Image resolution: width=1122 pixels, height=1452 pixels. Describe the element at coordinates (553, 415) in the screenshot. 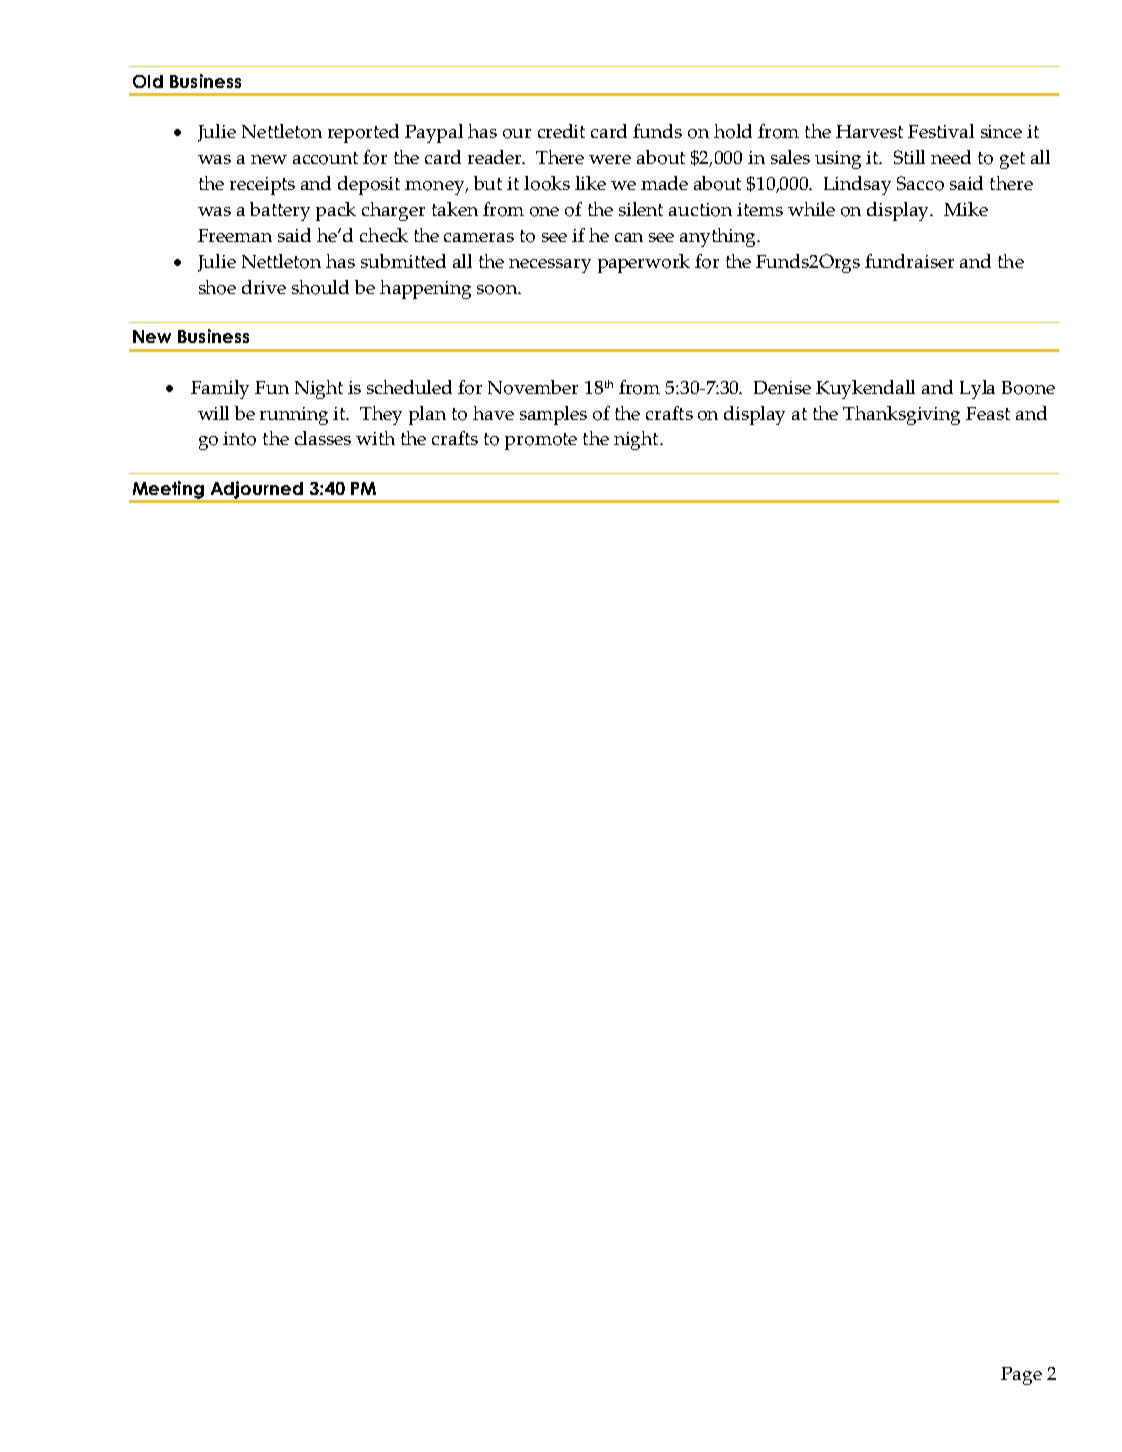

I see `samples` at that location.
